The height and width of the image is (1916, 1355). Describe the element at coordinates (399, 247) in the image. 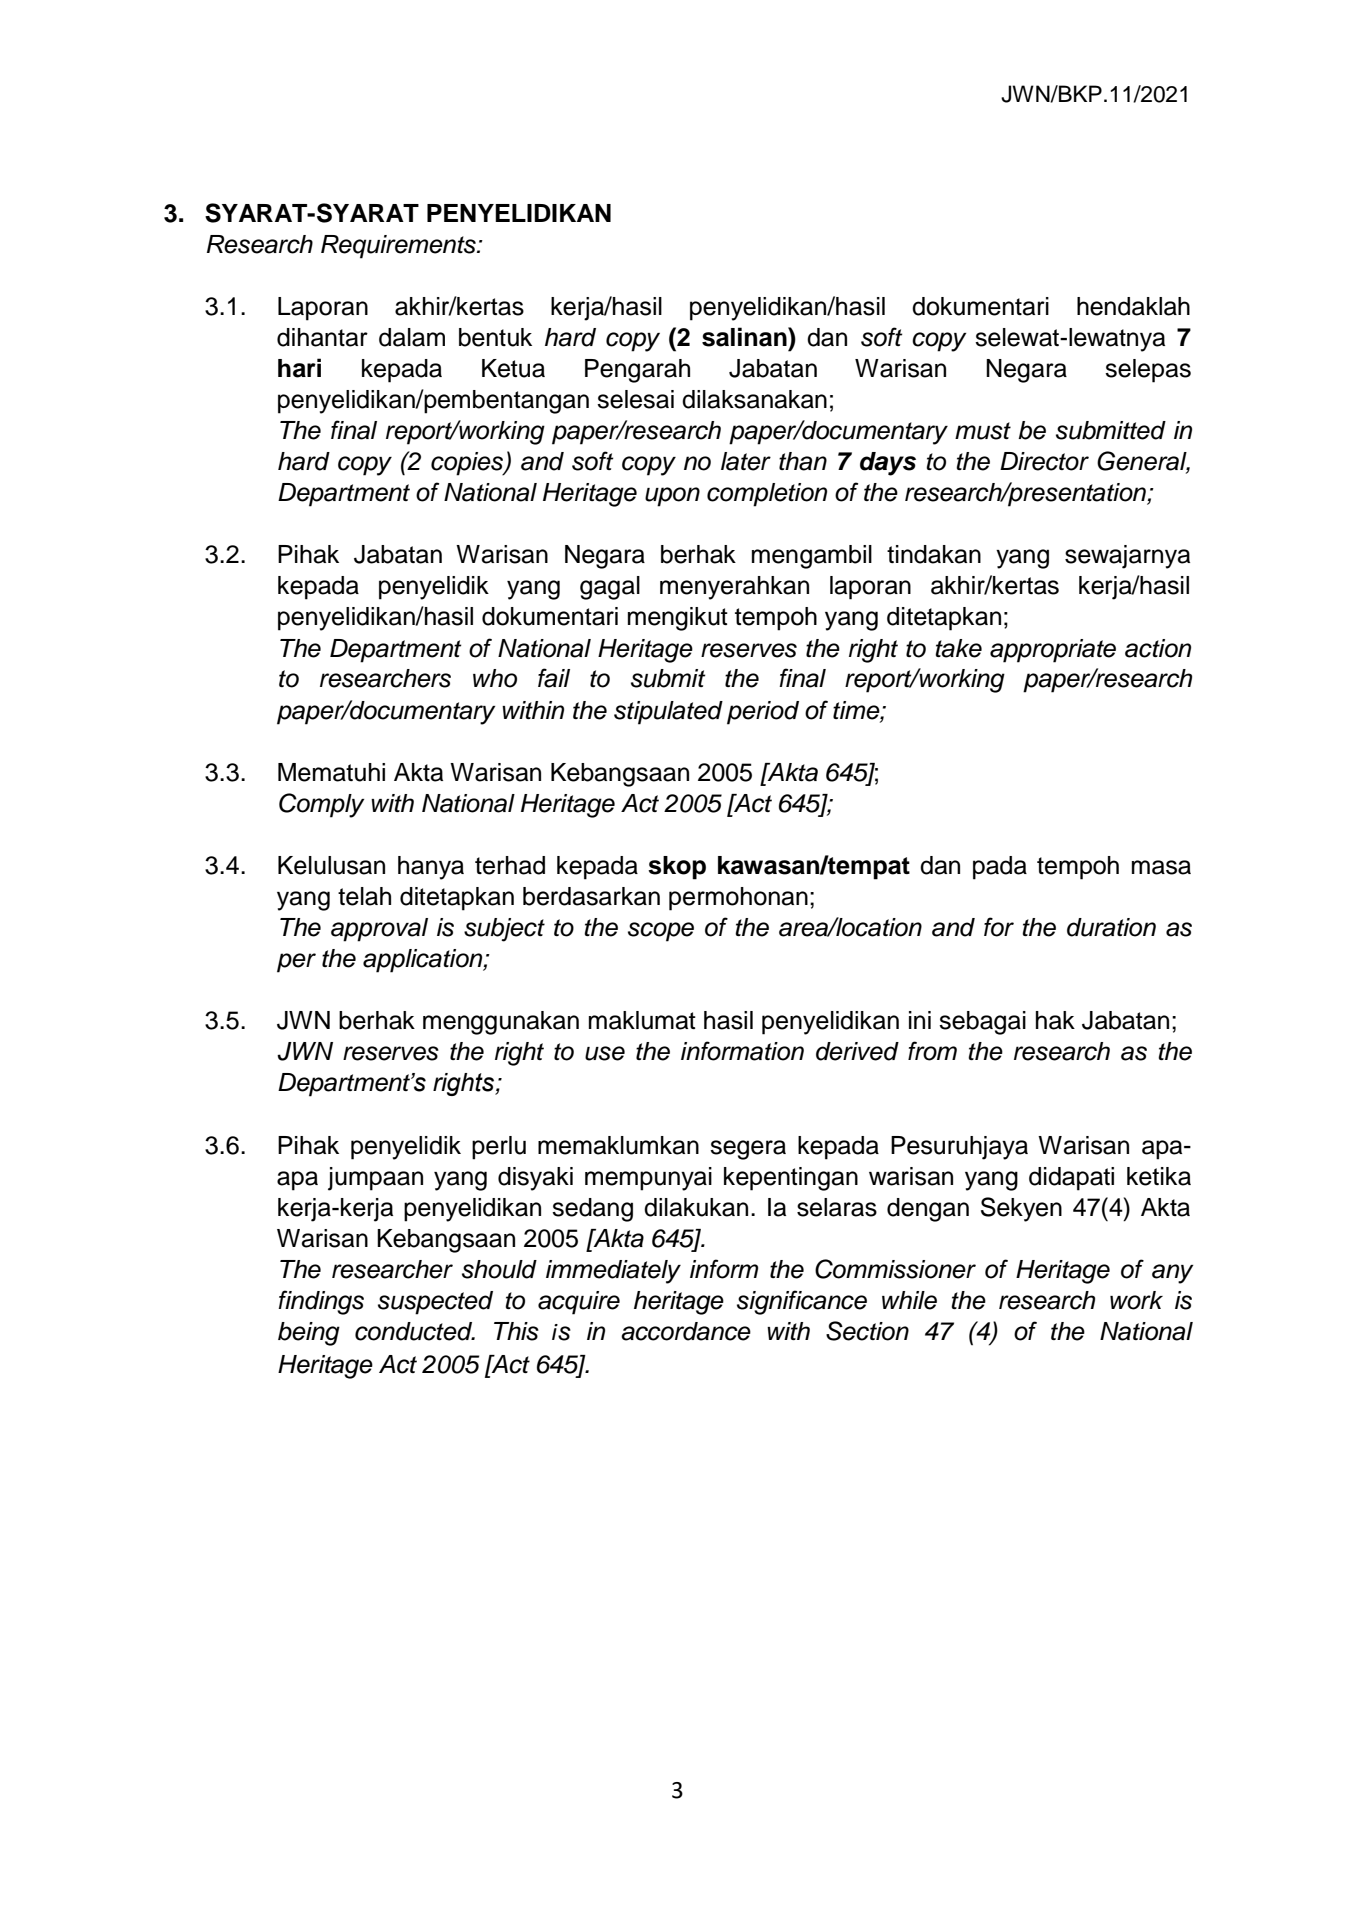

I see `Requirements` at that location.
